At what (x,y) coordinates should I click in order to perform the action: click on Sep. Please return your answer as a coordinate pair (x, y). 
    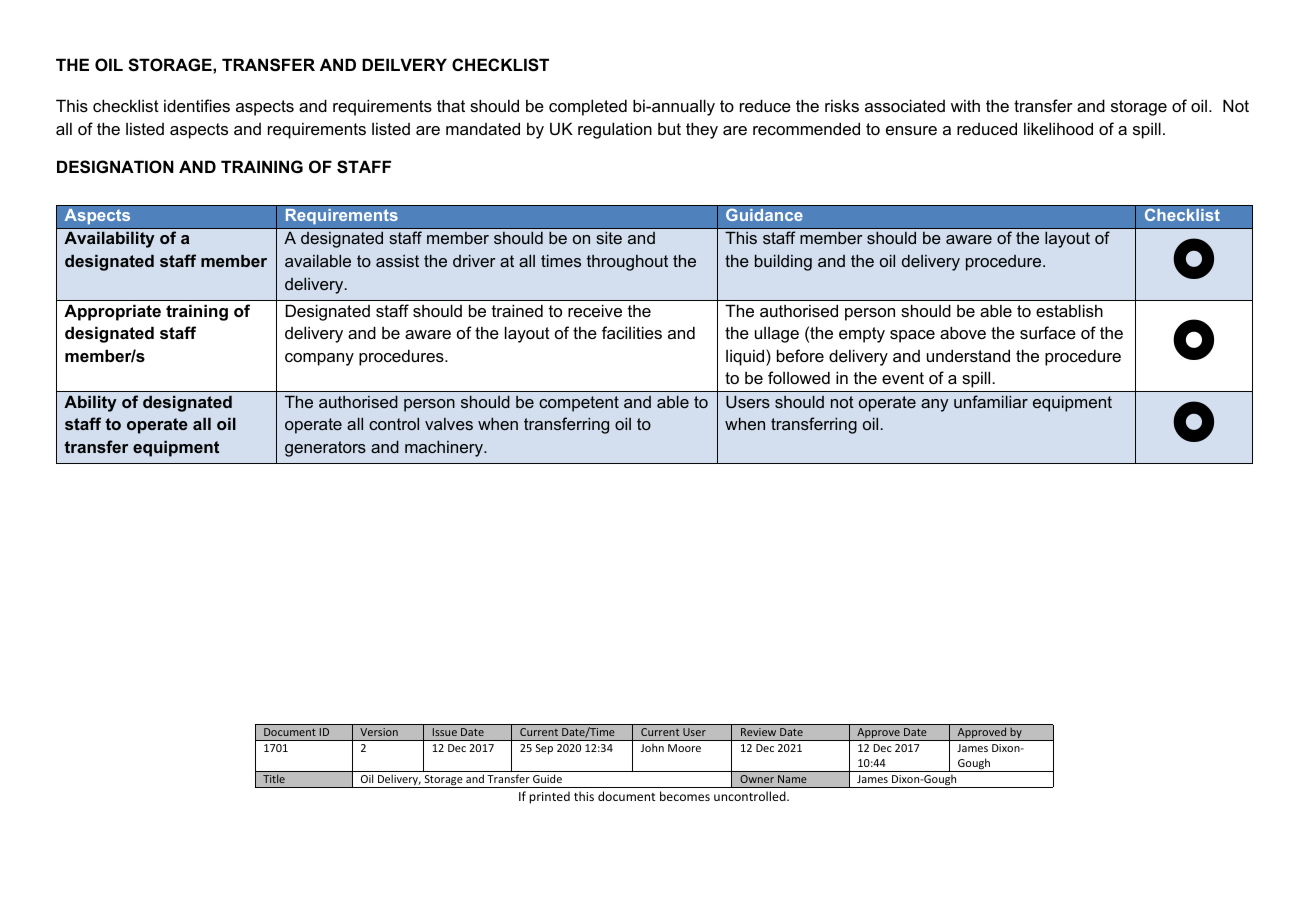
    Looking at the image, I should click on (544, 749).
